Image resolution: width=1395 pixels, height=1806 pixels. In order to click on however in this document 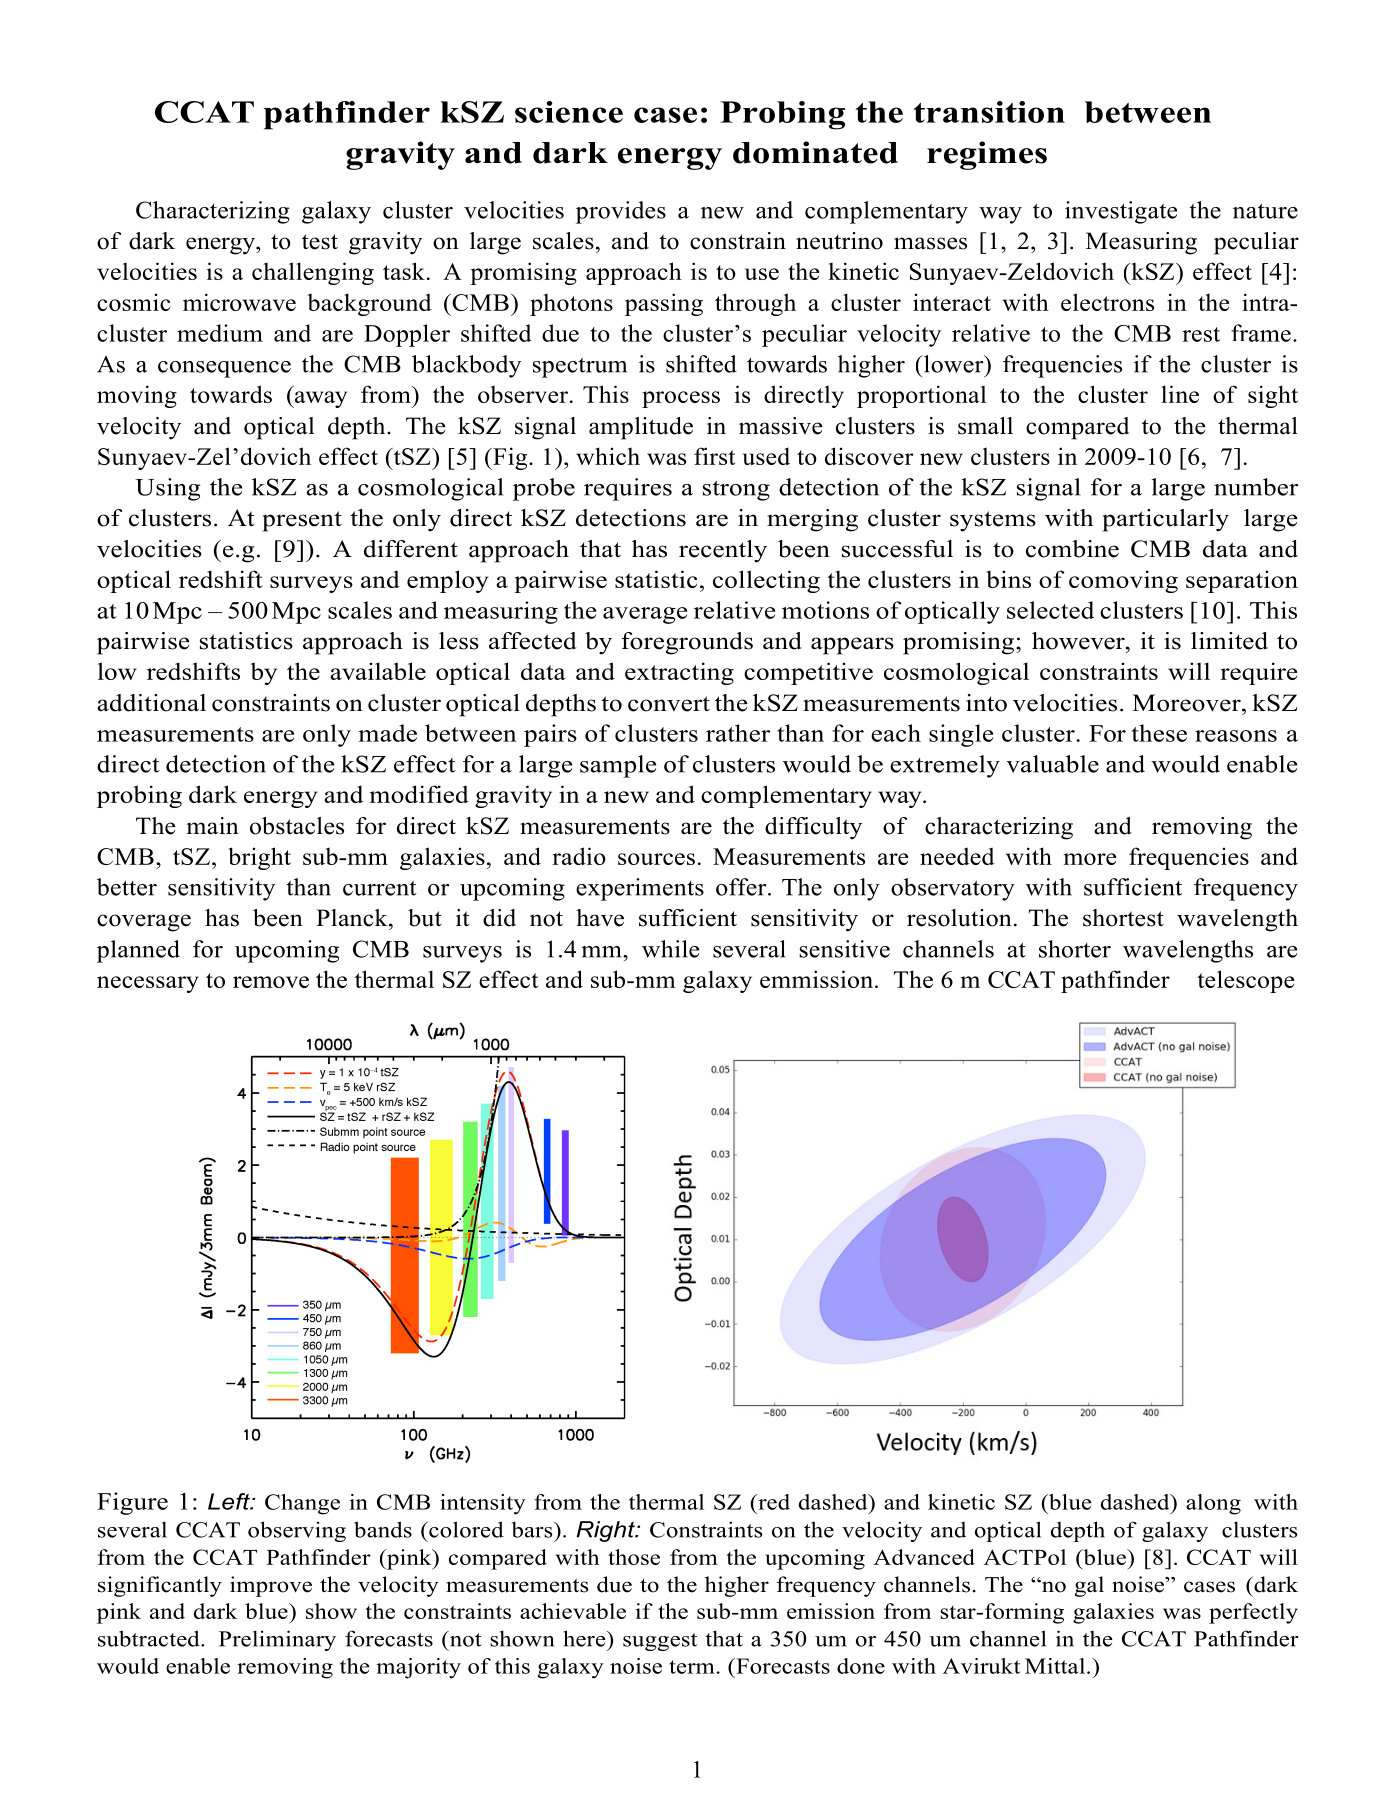, I will do `click(1079, 641)`.
